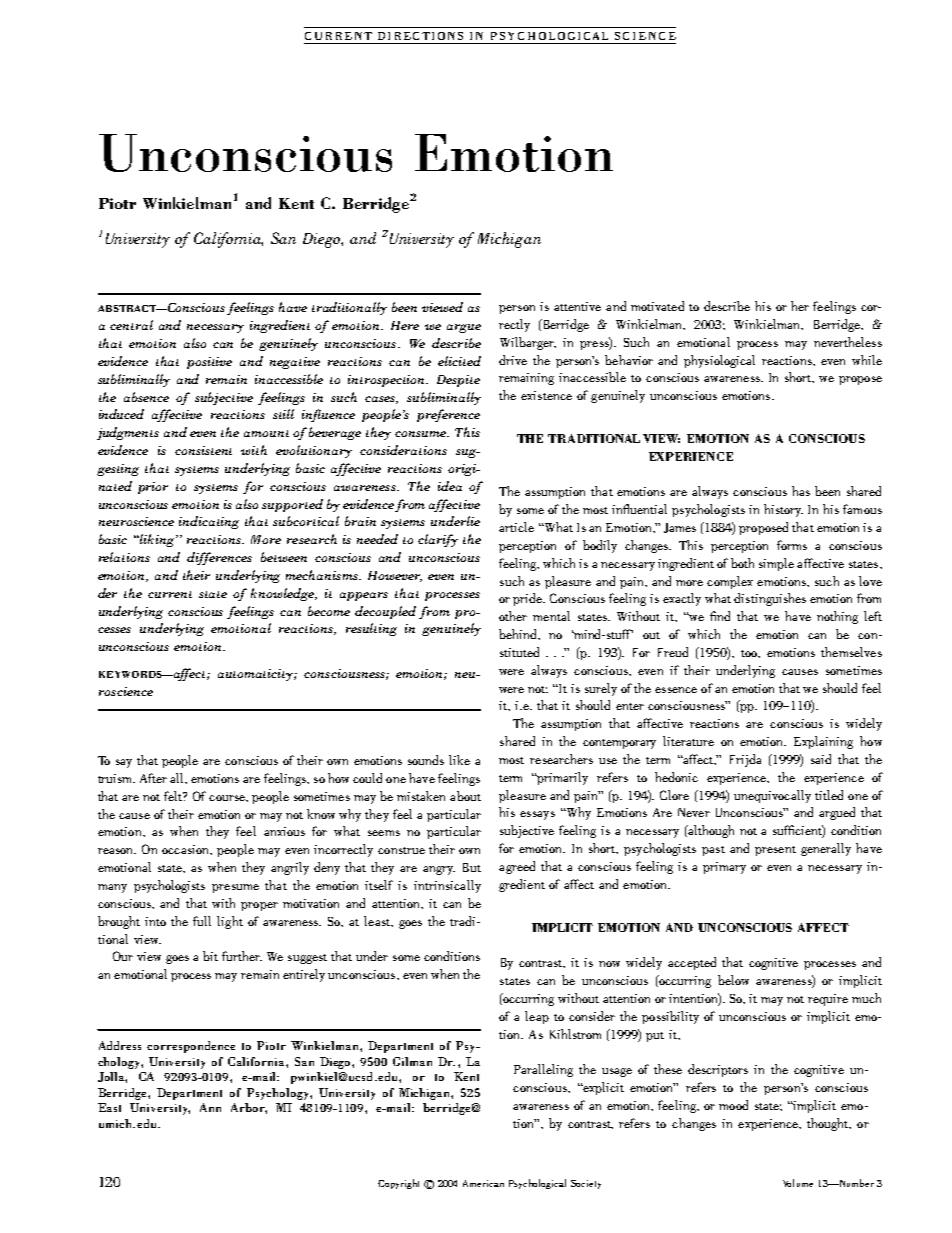 The height and width of the screenshot is (1233, 952). Describe the element at coordinates (459, 760) in the screenshot. I see `like` at that location.
